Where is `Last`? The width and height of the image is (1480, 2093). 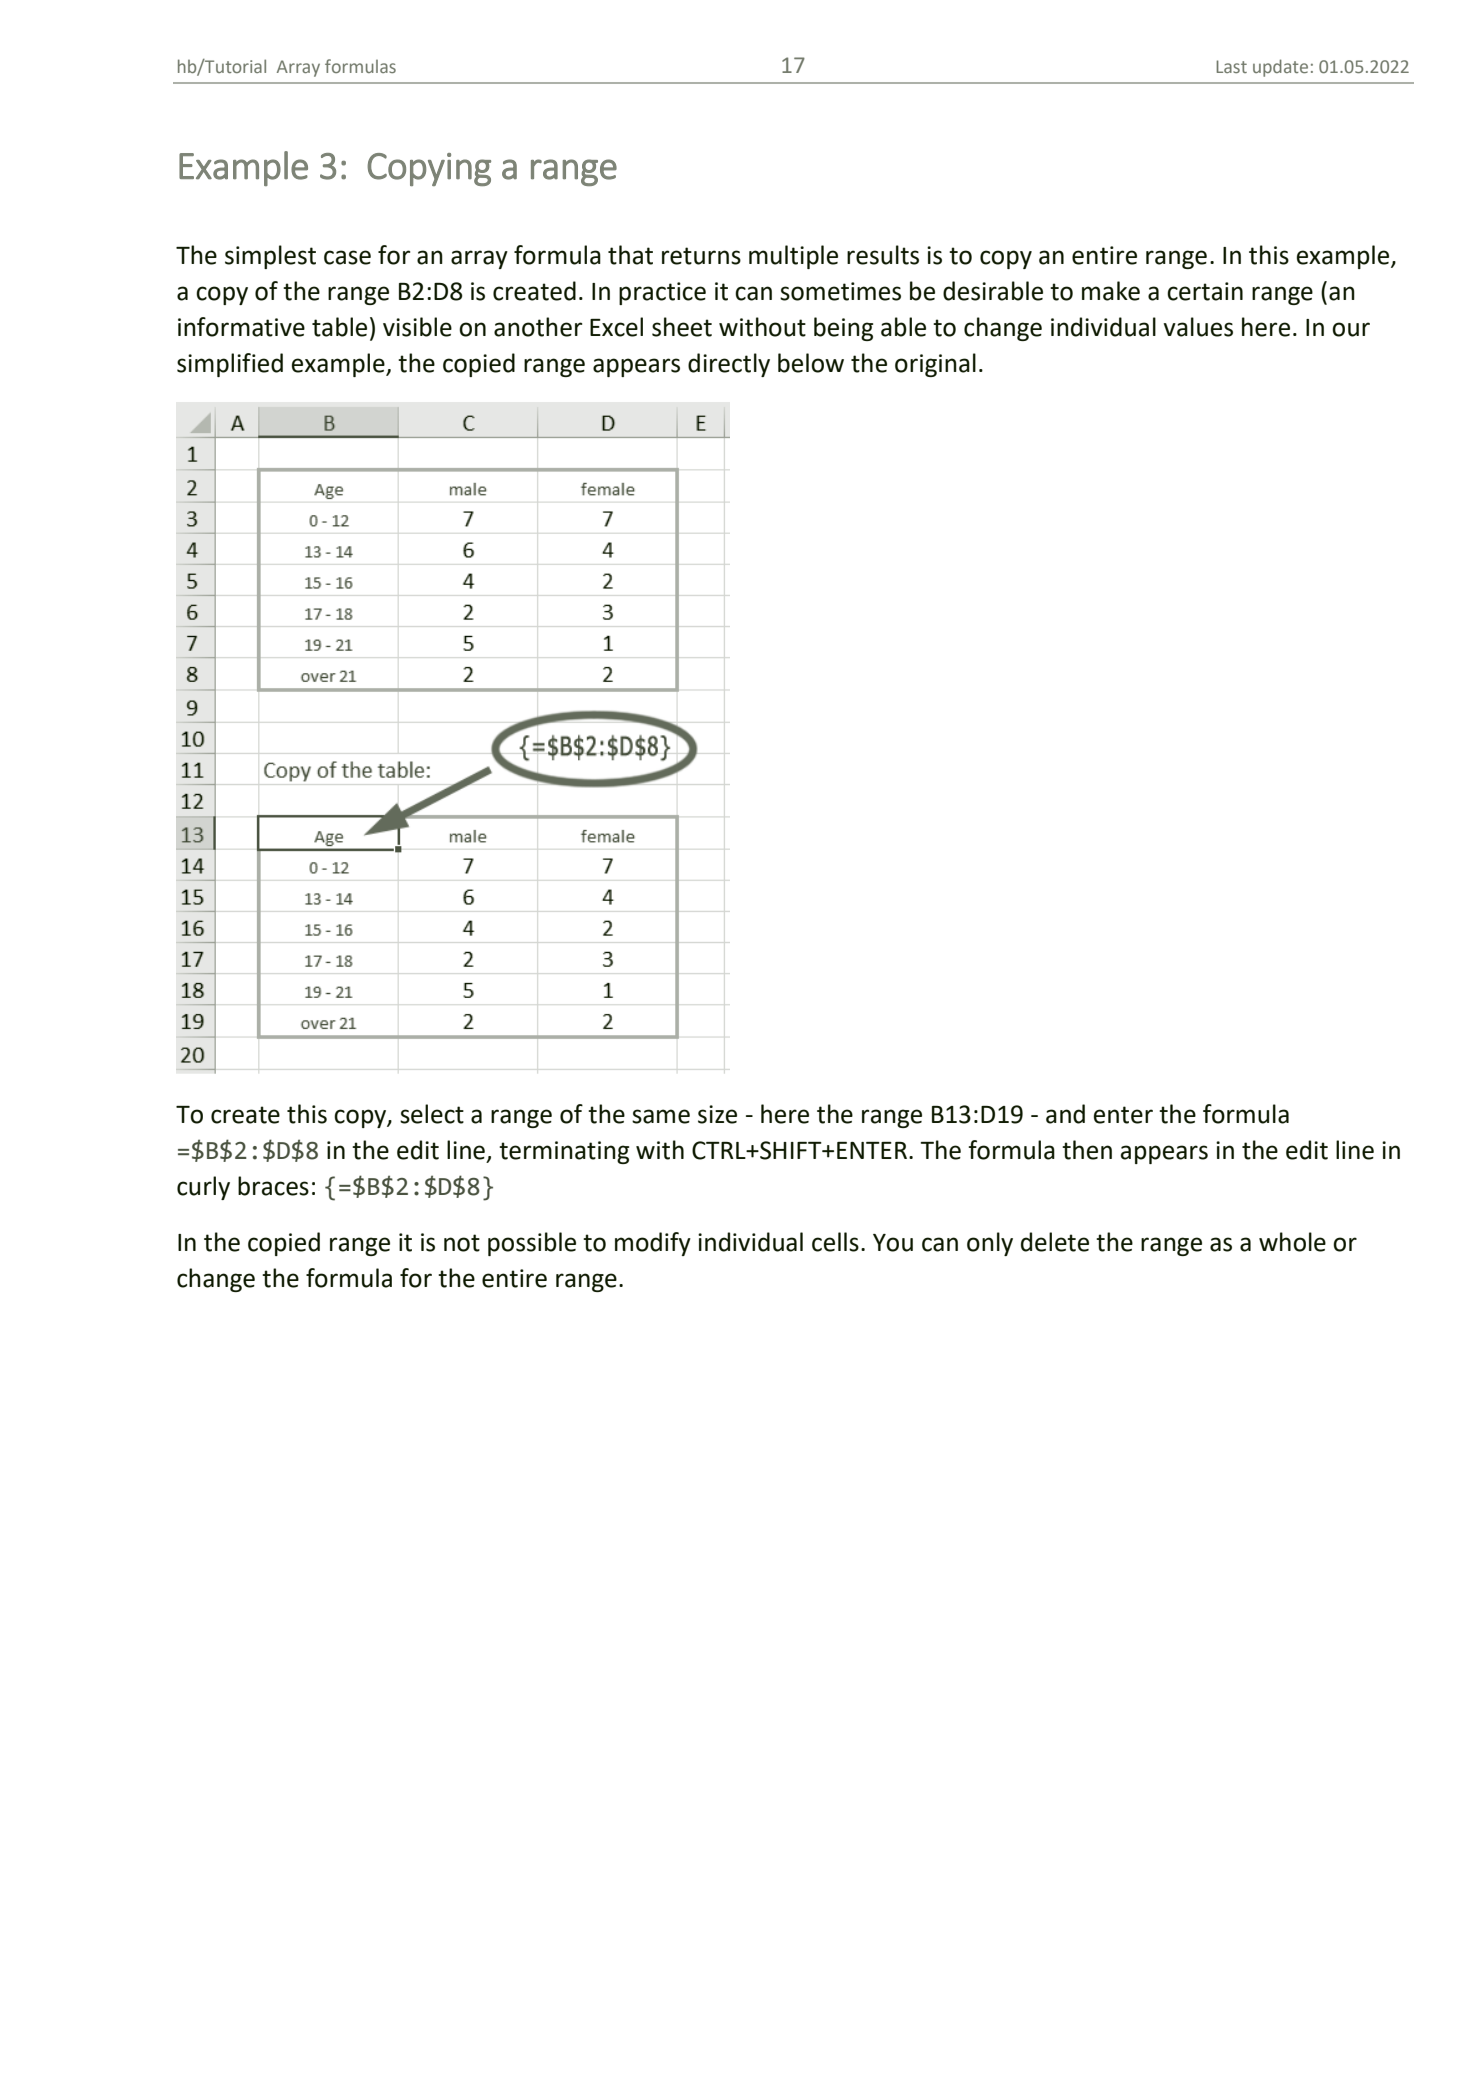
Last is located at coordinates (1231, 66).
